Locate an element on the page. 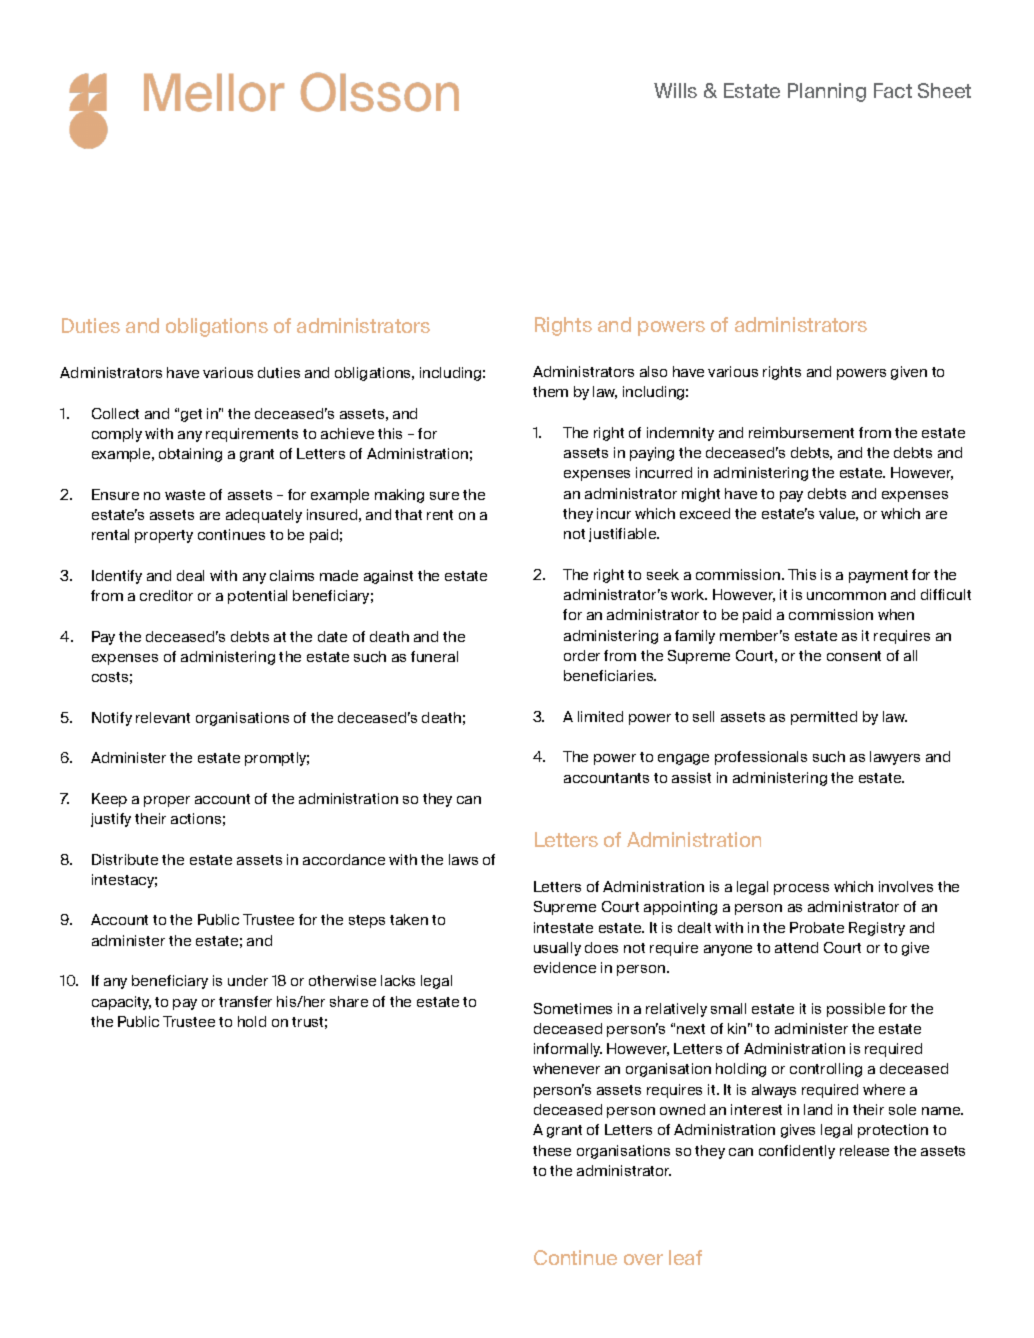  Planning is located at coordinates (827, 92).
